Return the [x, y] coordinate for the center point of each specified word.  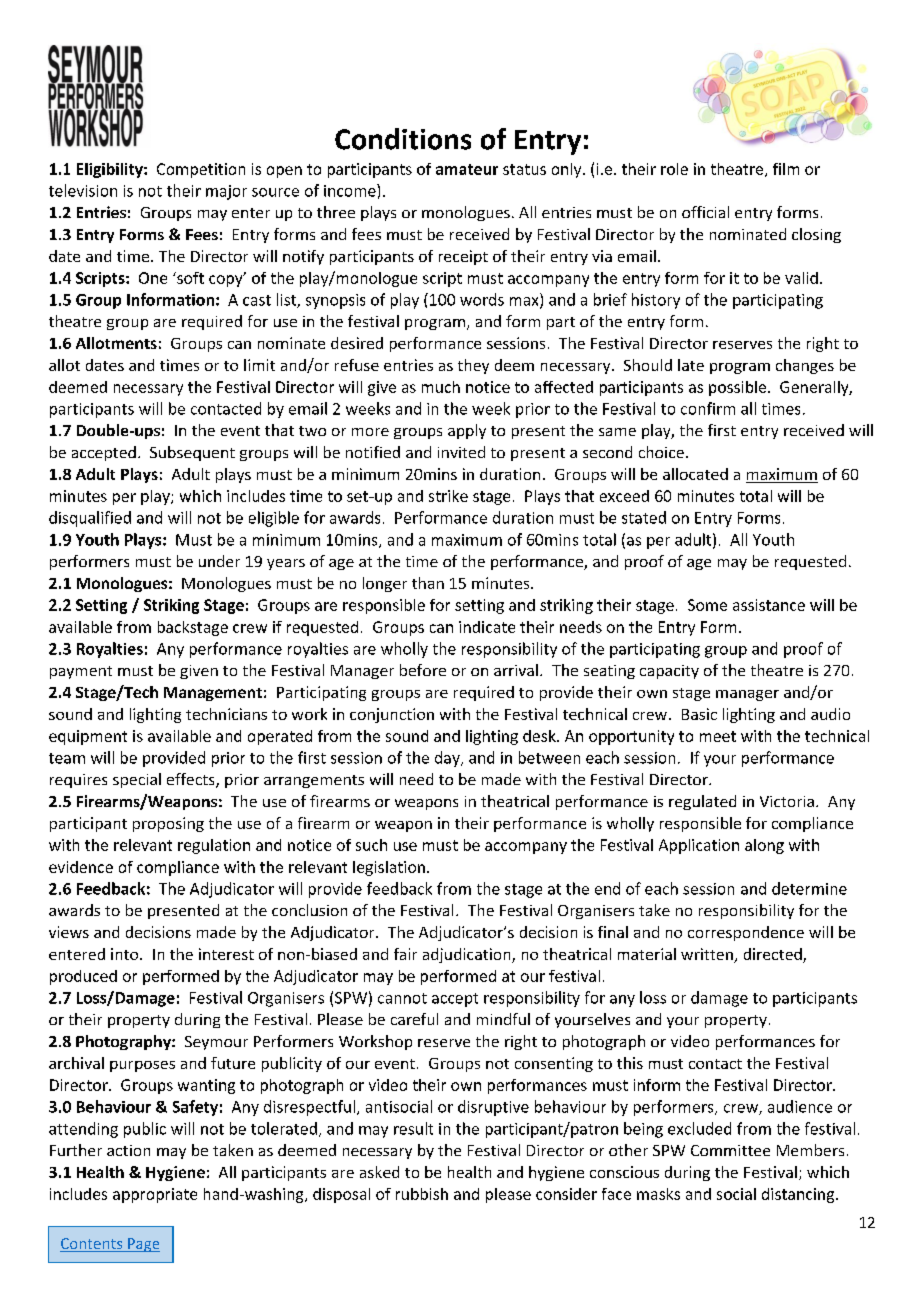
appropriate [155, 1195]
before [423, 670]
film [786, 169]
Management [213, 694]
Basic [699, 714]
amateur [467, 169]
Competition [201, 170]
